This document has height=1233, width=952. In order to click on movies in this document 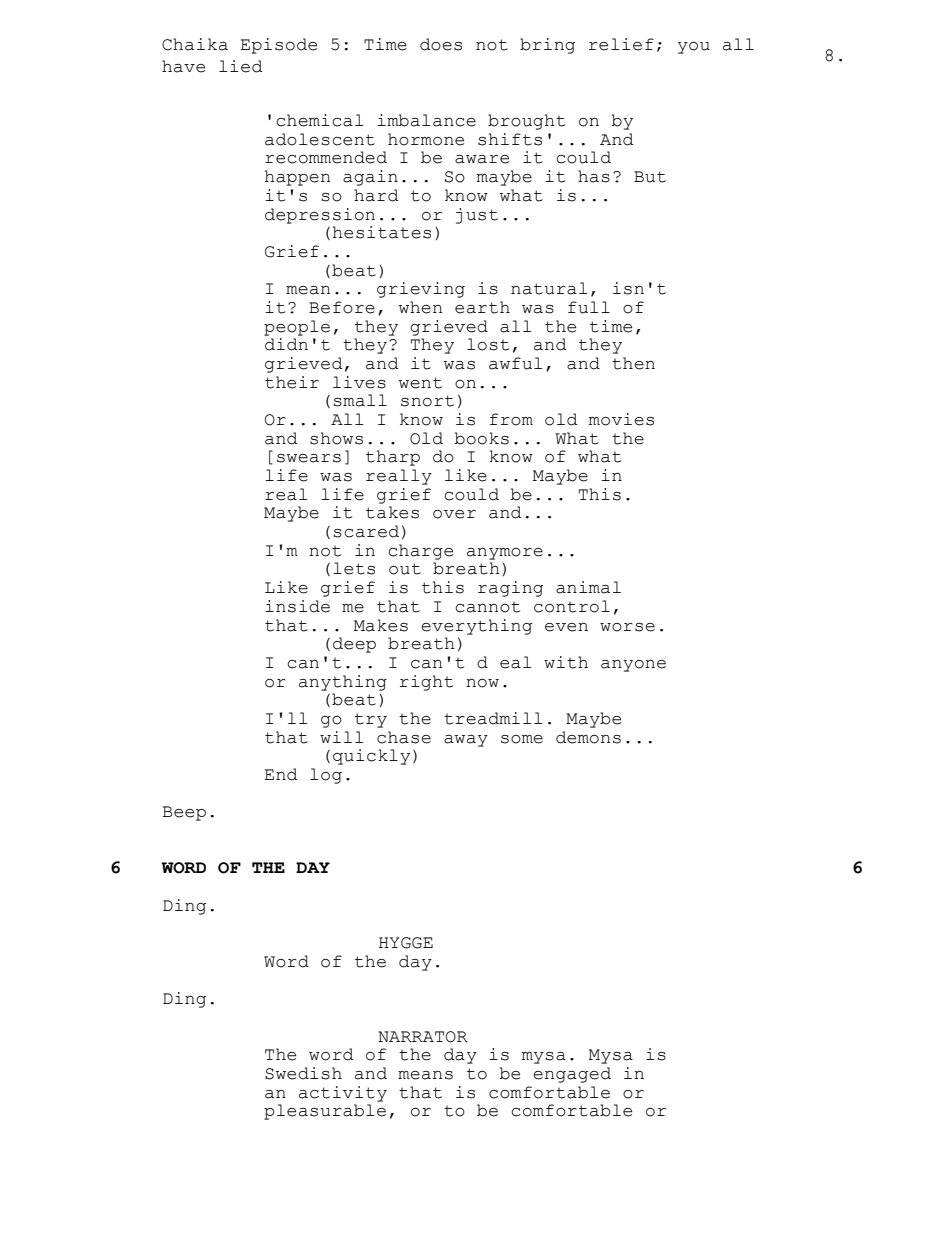, I will do `click(621, 419)`.
